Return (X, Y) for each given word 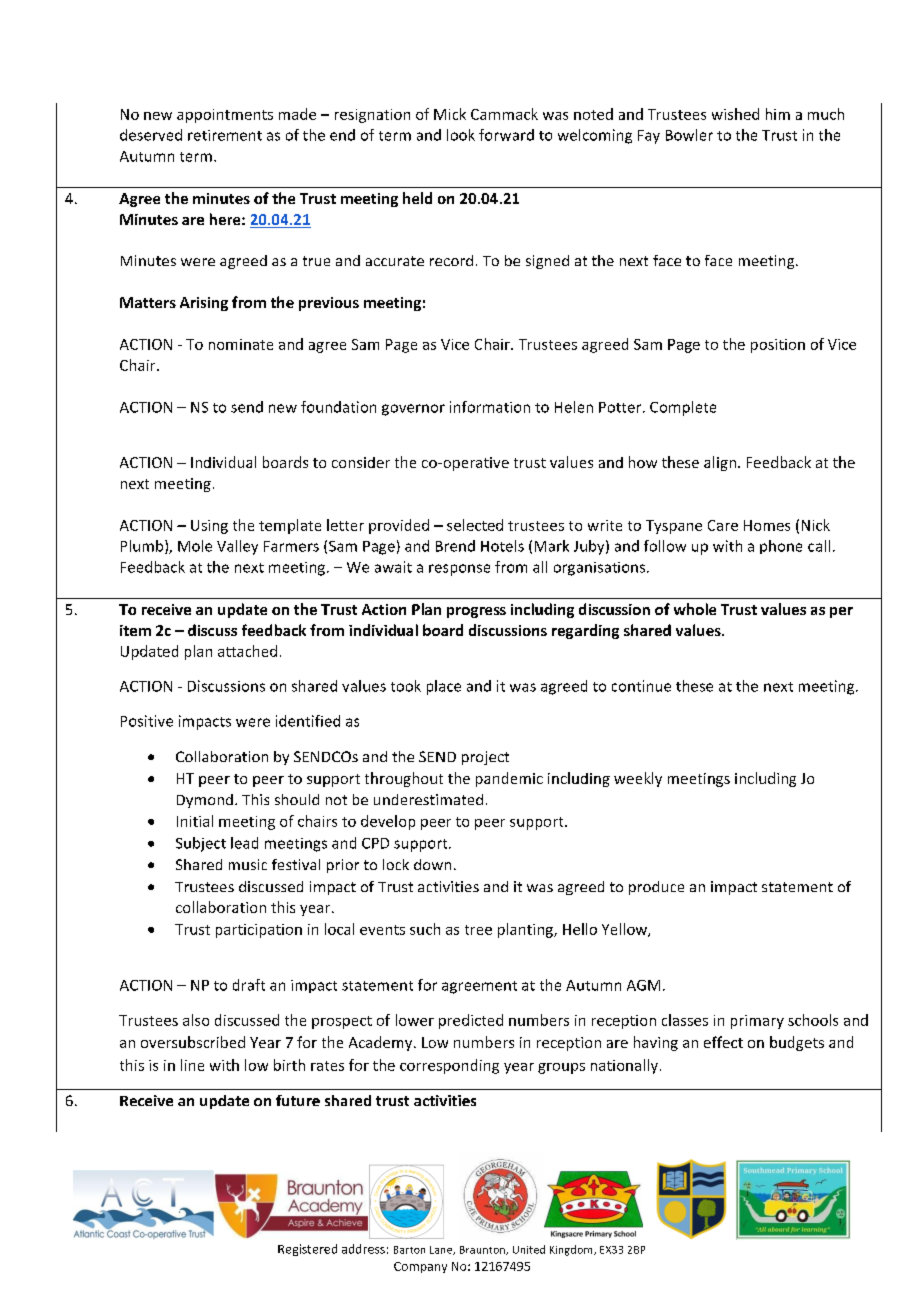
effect (723, 1042)
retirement (225, 135)
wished (735, 114)
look (461, 135)
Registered (307, 1250)
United (529, 1249)
